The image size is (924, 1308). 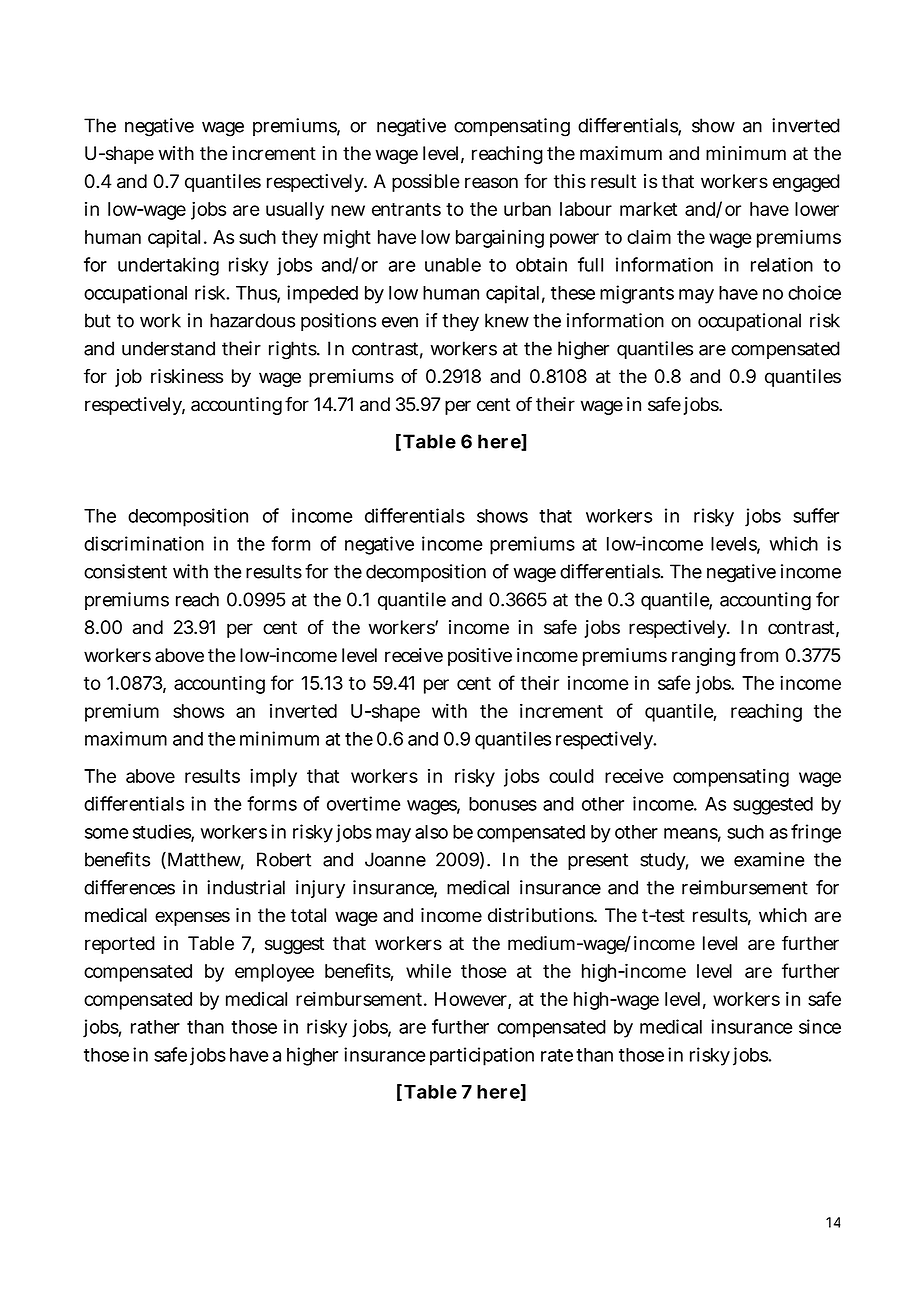 I want to click on suffer, so click(x=816, y=515).
